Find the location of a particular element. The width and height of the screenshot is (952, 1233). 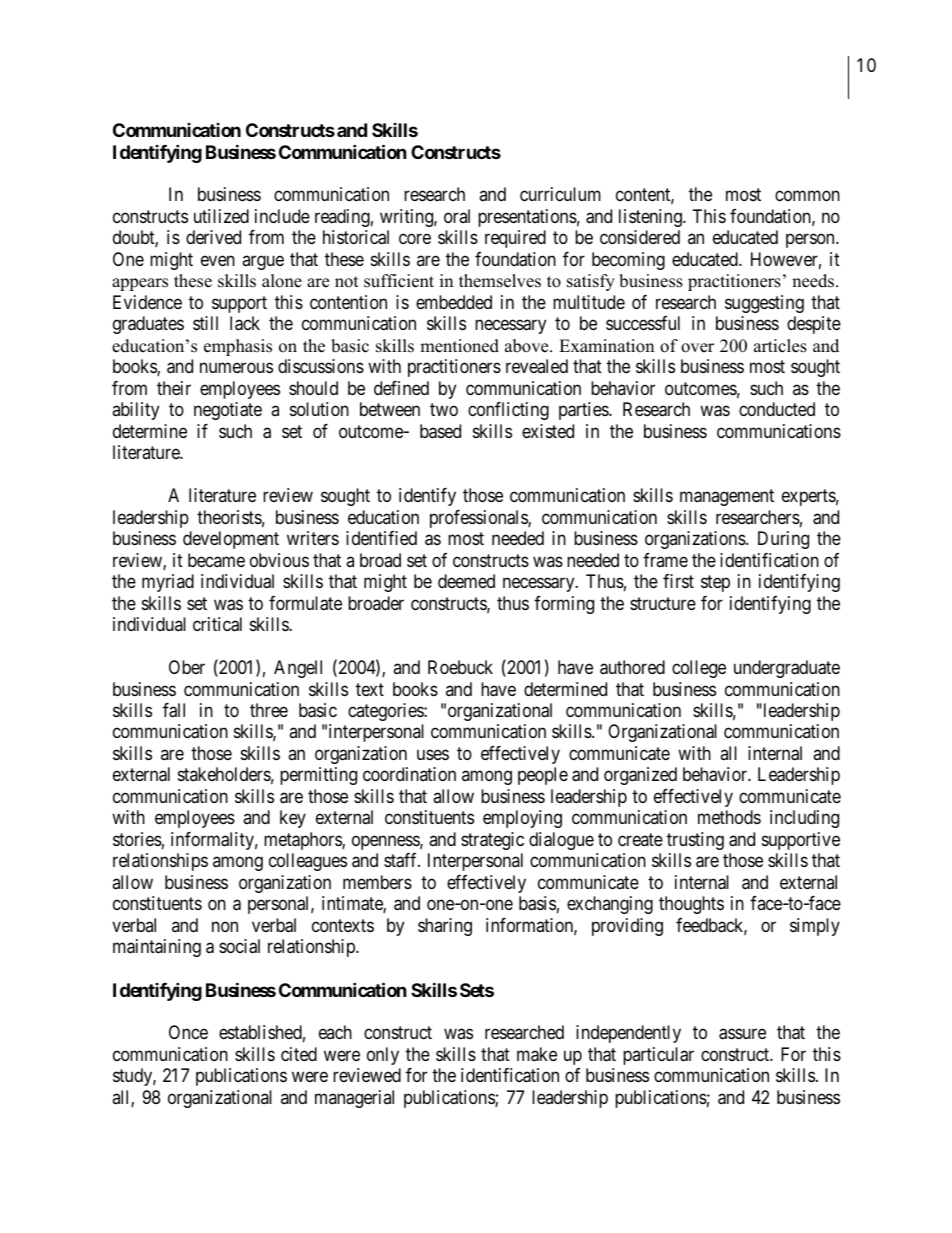

development is located at coordinates (231, 540).
